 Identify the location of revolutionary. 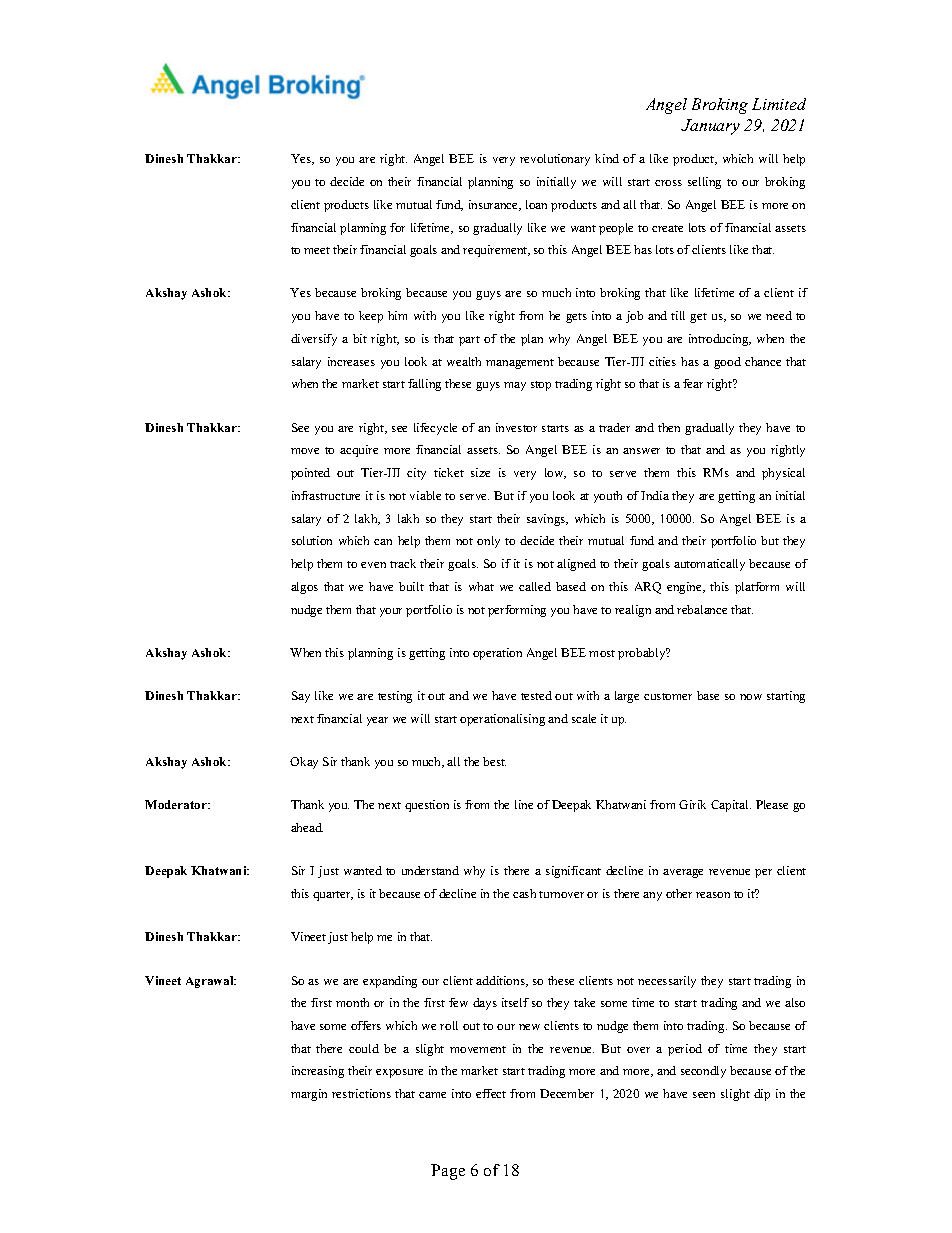
(555, 160).
